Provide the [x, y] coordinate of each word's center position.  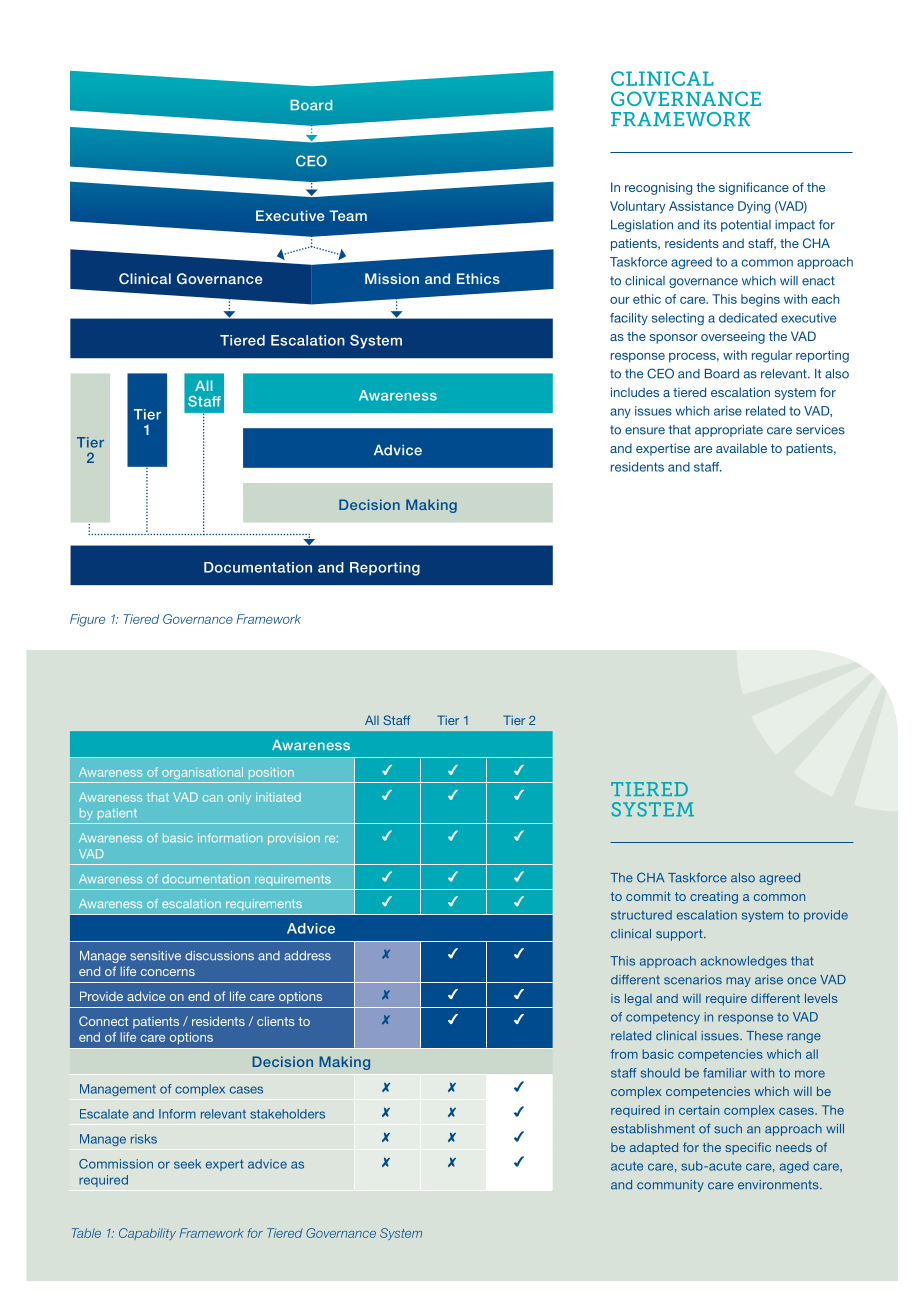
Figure [87, 620]
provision [294, 839]
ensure [645, 431]
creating [714, 898]
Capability [147, 1234]
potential [746, 226]
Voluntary [637, 207]
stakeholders [287, 1114]
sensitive [155, 956]
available [741, 448]
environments [779, 1185]
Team [348, 215]
